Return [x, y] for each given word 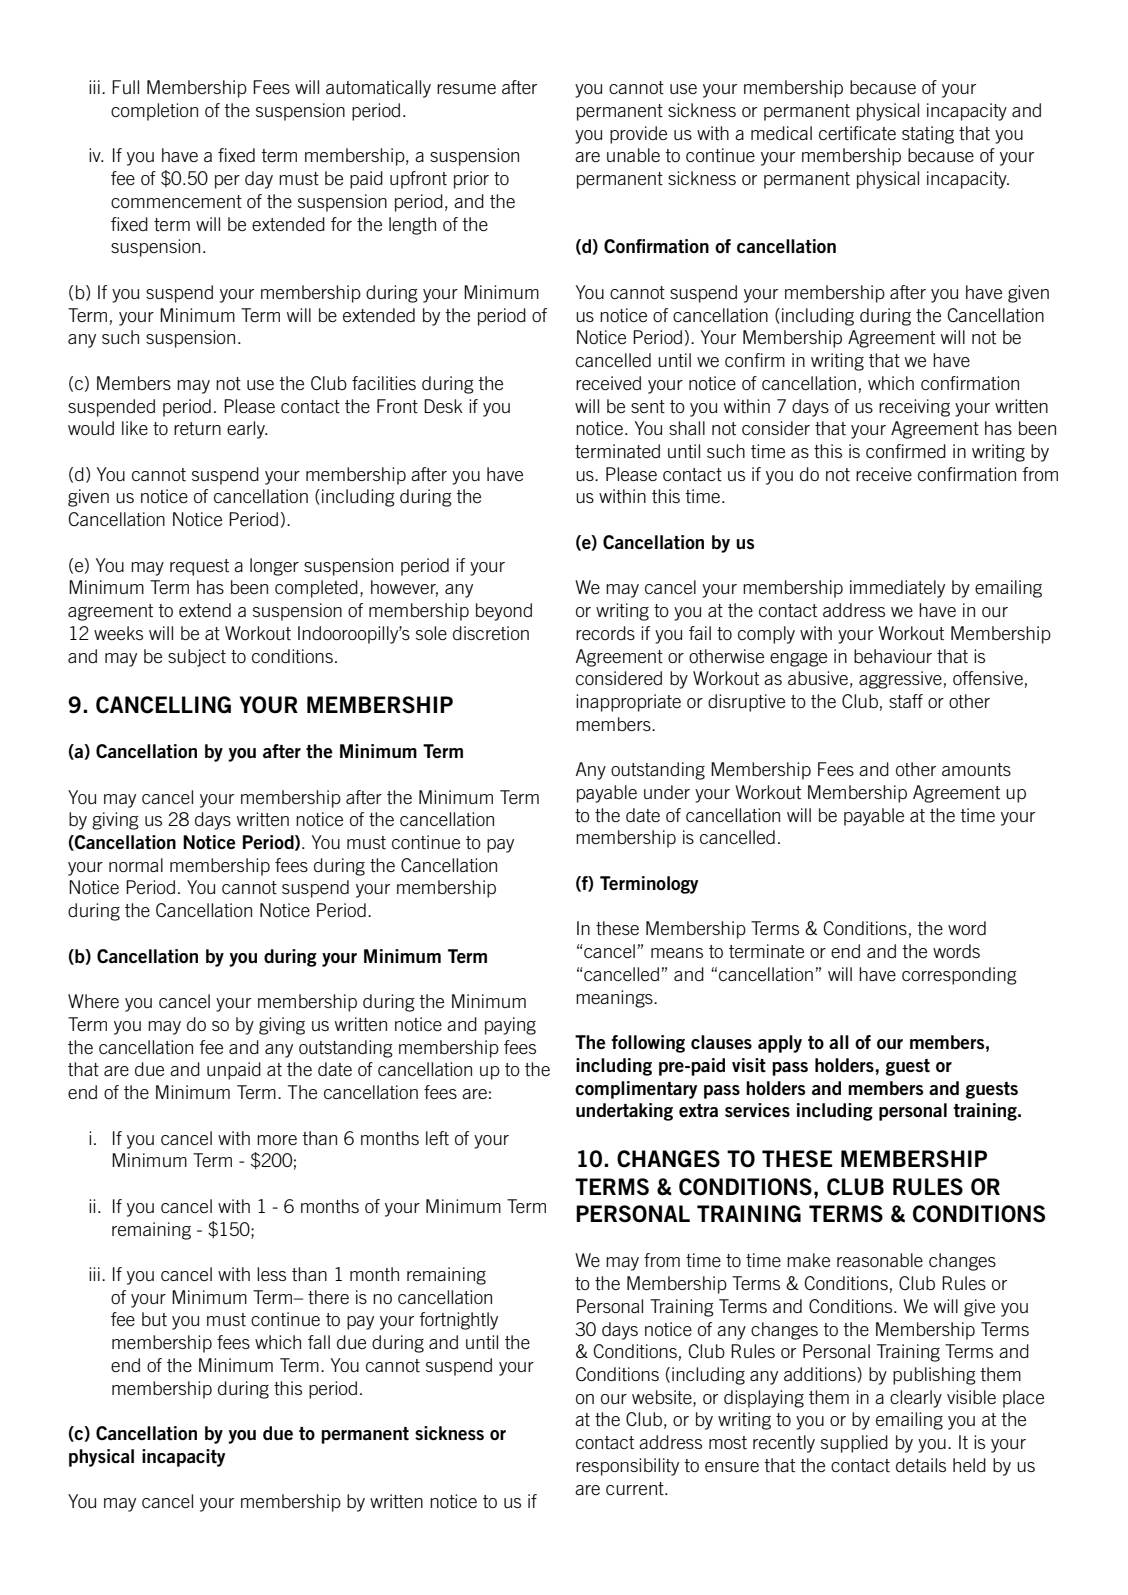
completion [154, 112]
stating [928, 135]
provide [638, 135]
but [154, 1319]
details [921, 1465]
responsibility [627, 1467]
